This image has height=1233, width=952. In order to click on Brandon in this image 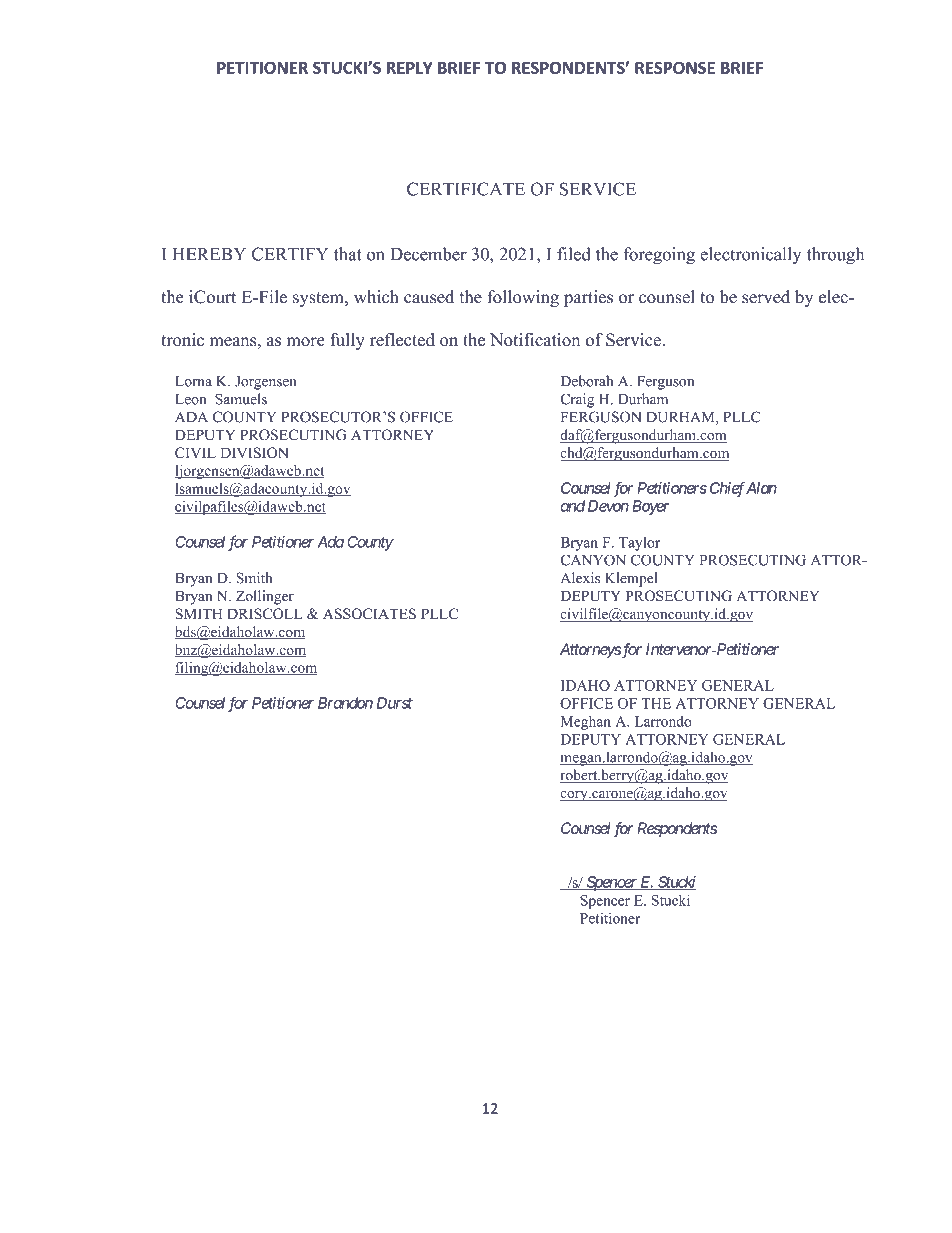, I will do `click(345, 703)`.
